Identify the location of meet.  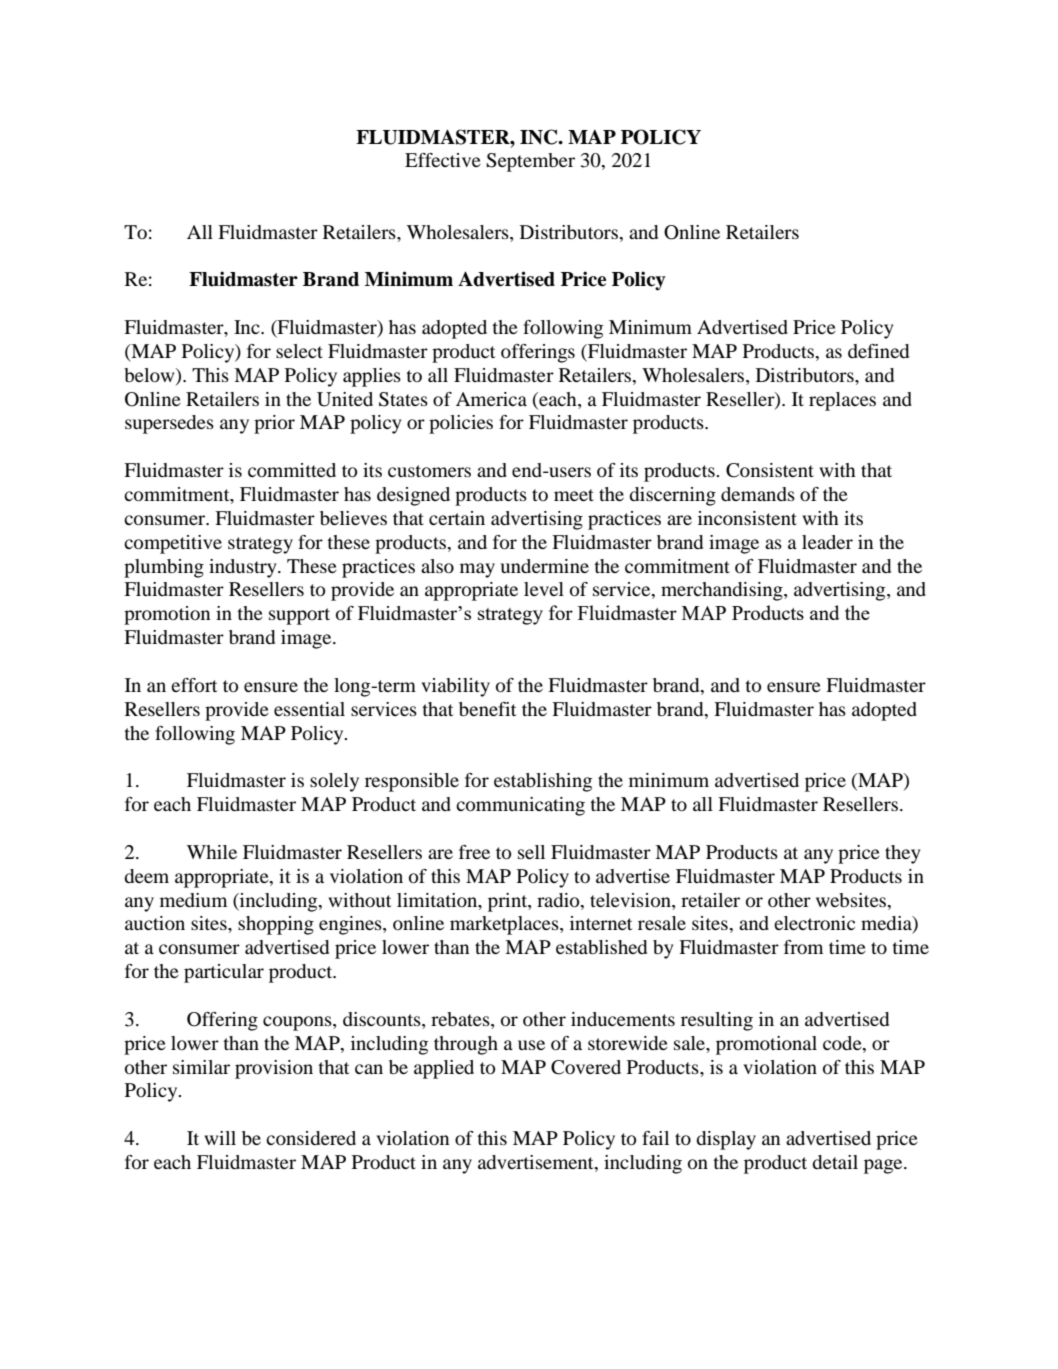
(574, 495).
